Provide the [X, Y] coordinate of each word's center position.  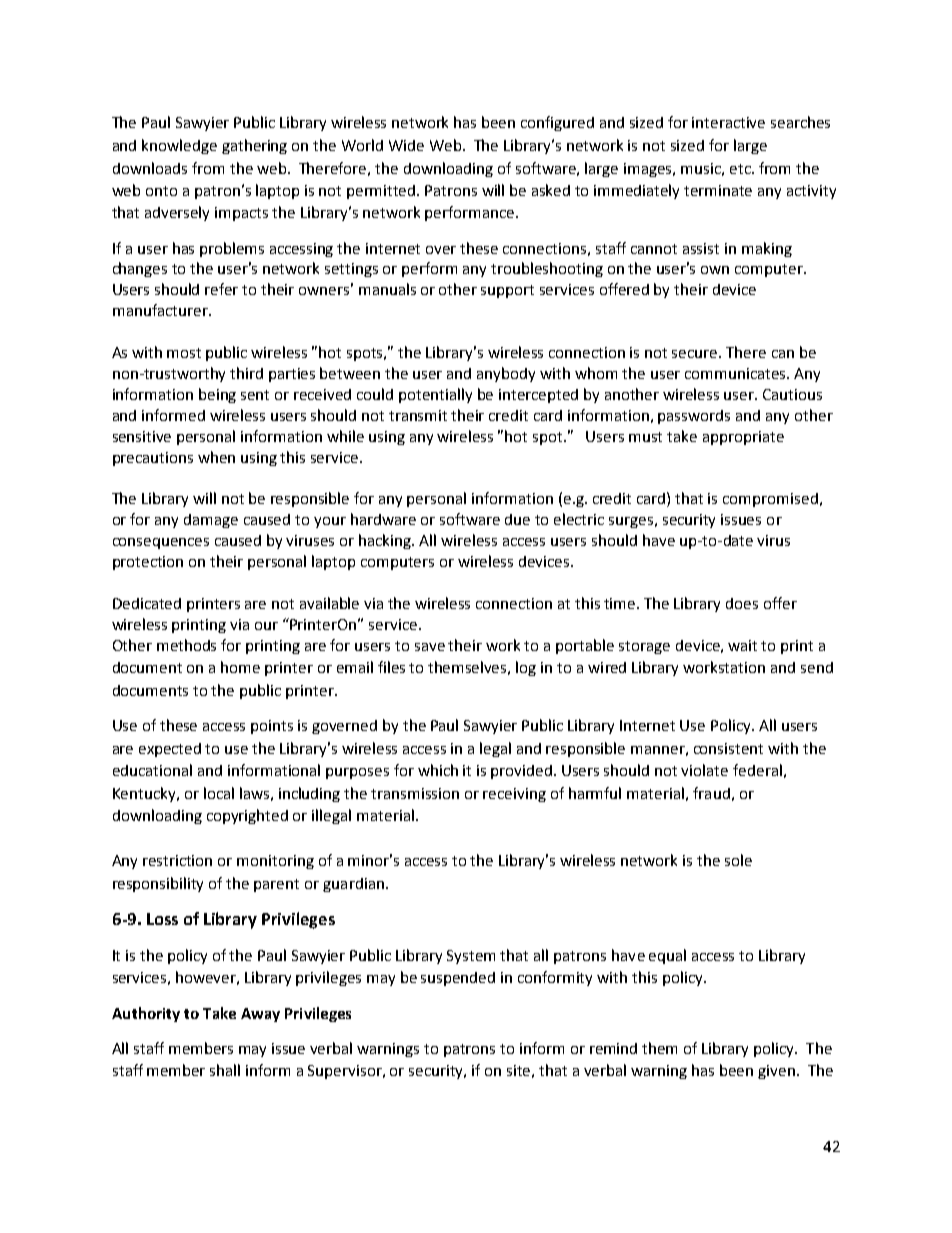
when [216, 457]
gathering [254, 146]
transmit [418, 415]
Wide [406, 145]
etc [741, 169]
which [438, 770]
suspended [458, 979]
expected [170, 750]
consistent [728, 748]
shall [225, 1070]
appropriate [743, 438]
